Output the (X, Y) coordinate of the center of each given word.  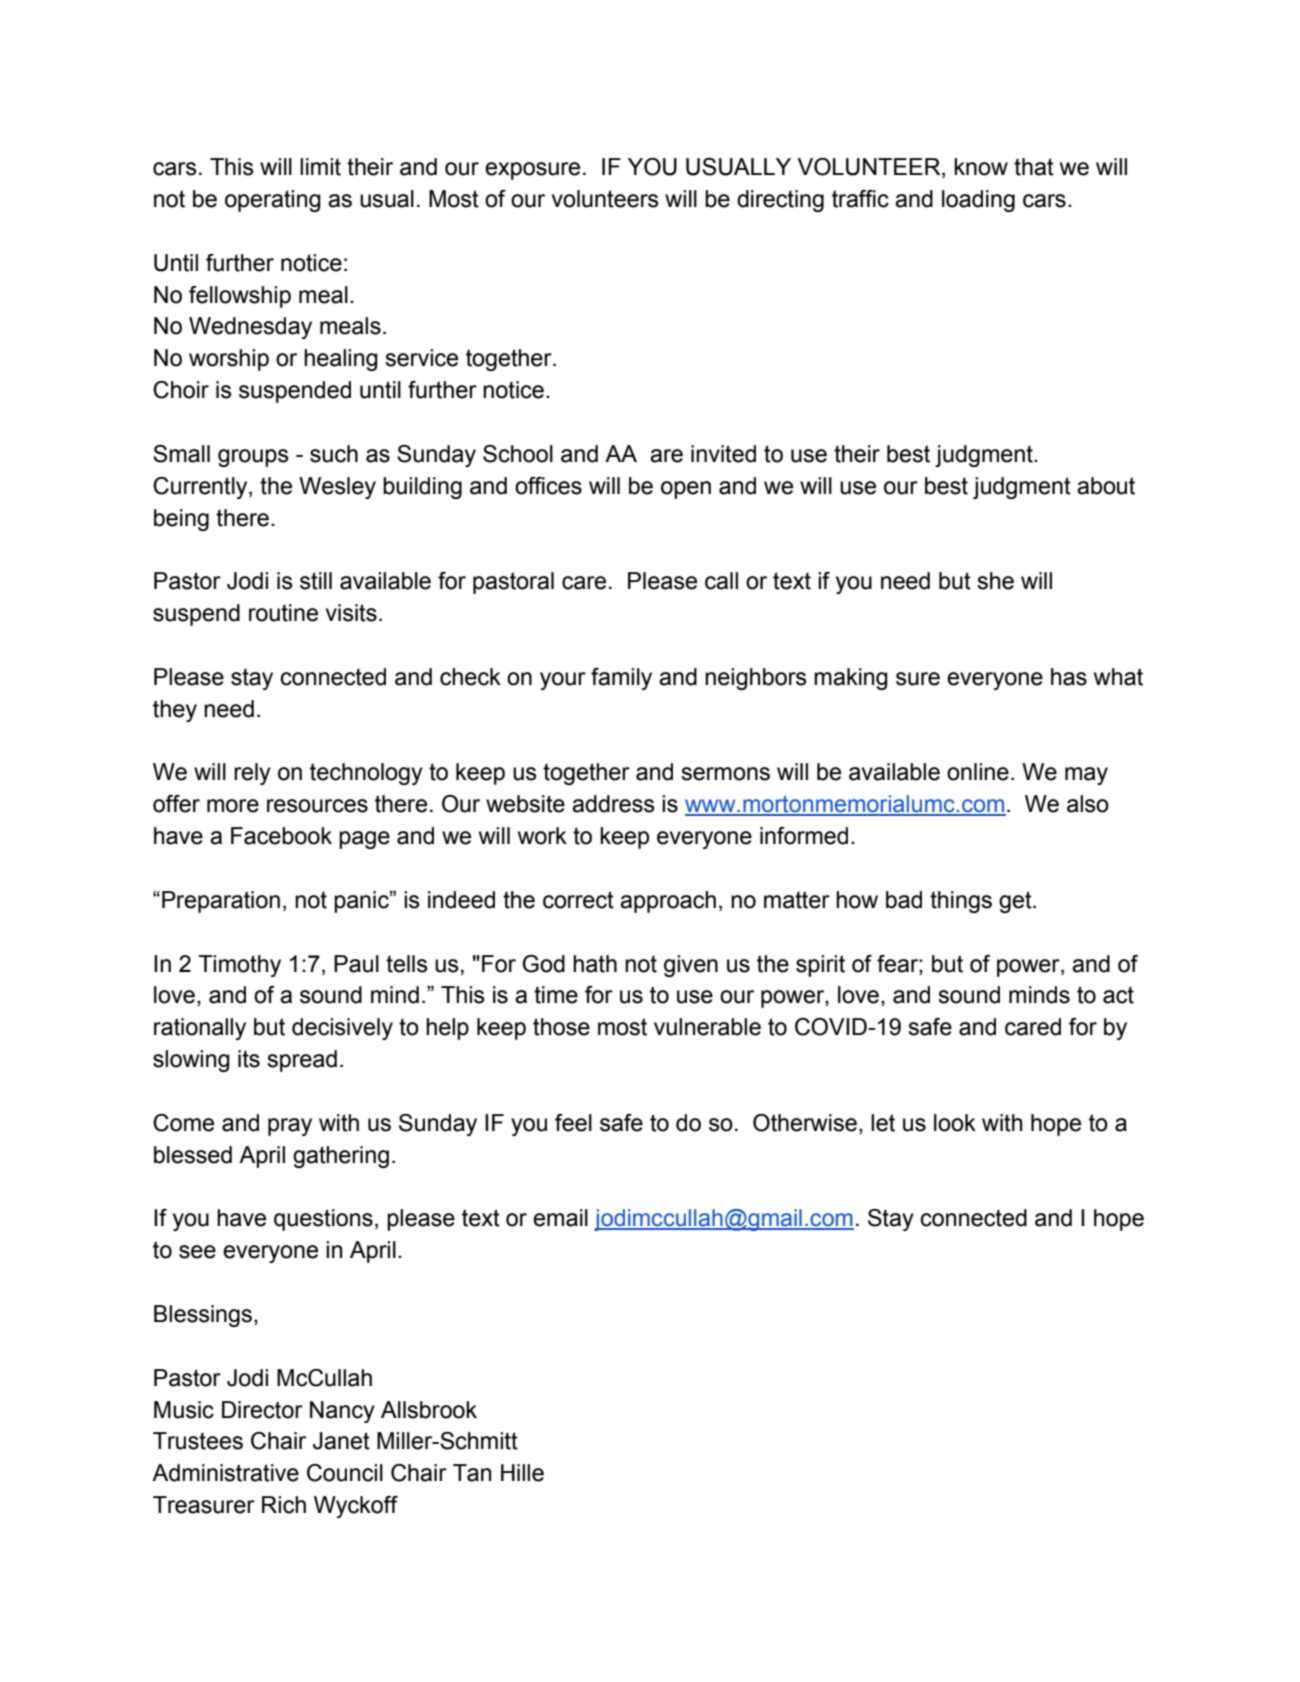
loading (978, 201)
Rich (284, 1505)
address (613, 804)
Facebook (281, 836)
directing (780, 201)
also (1088, 804)
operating (273, 201)
